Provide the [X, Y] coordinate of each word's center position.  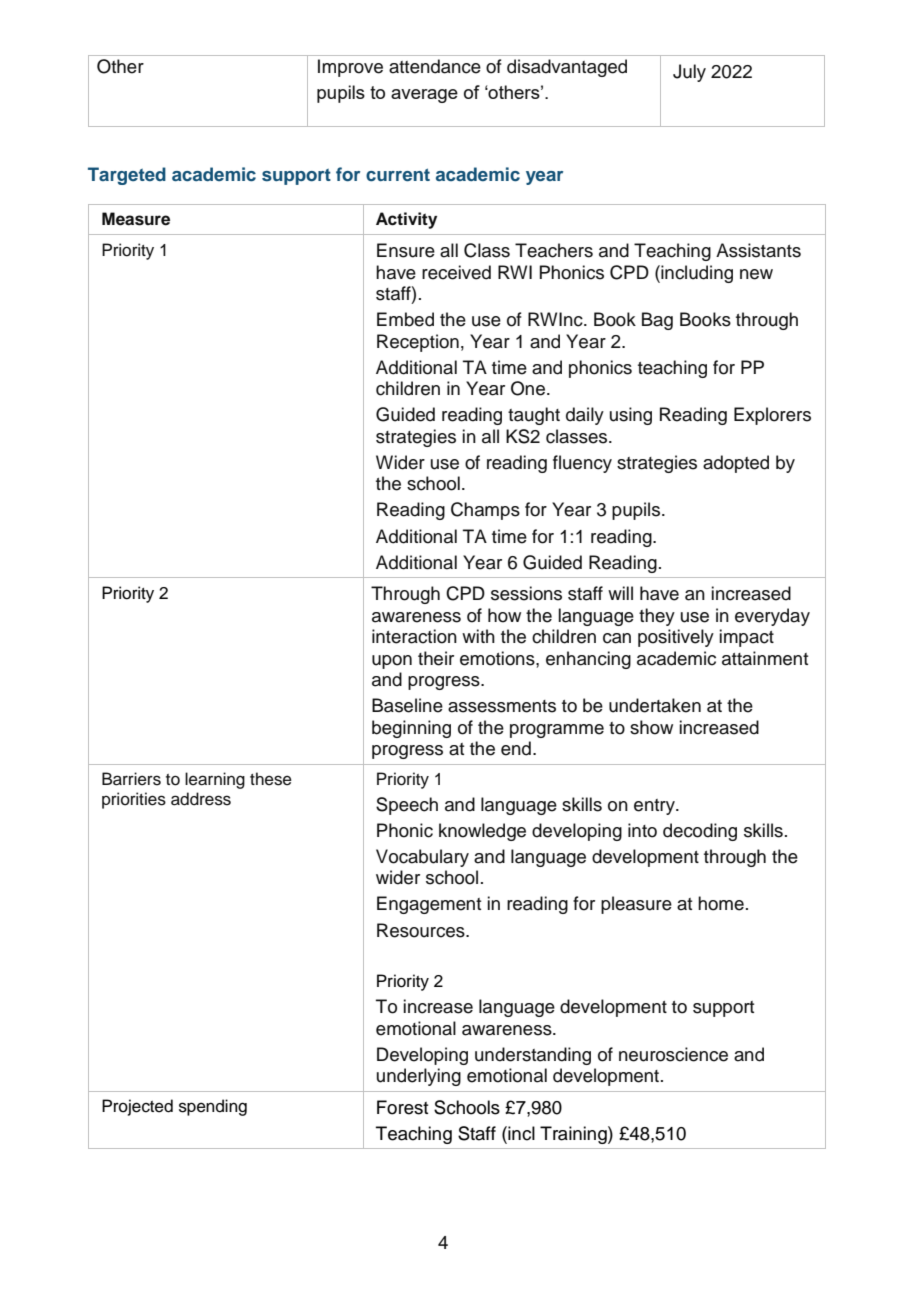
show [651, 727]
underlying [419, 1077]
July [689, 73]
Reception [418, 343]
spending [213, 1107]
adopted [736, 464]
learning [215, 780]
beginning [411, 729]
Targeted [127, 176]
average [424, 96]
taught [534, 416]
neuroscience [673, 1054]
